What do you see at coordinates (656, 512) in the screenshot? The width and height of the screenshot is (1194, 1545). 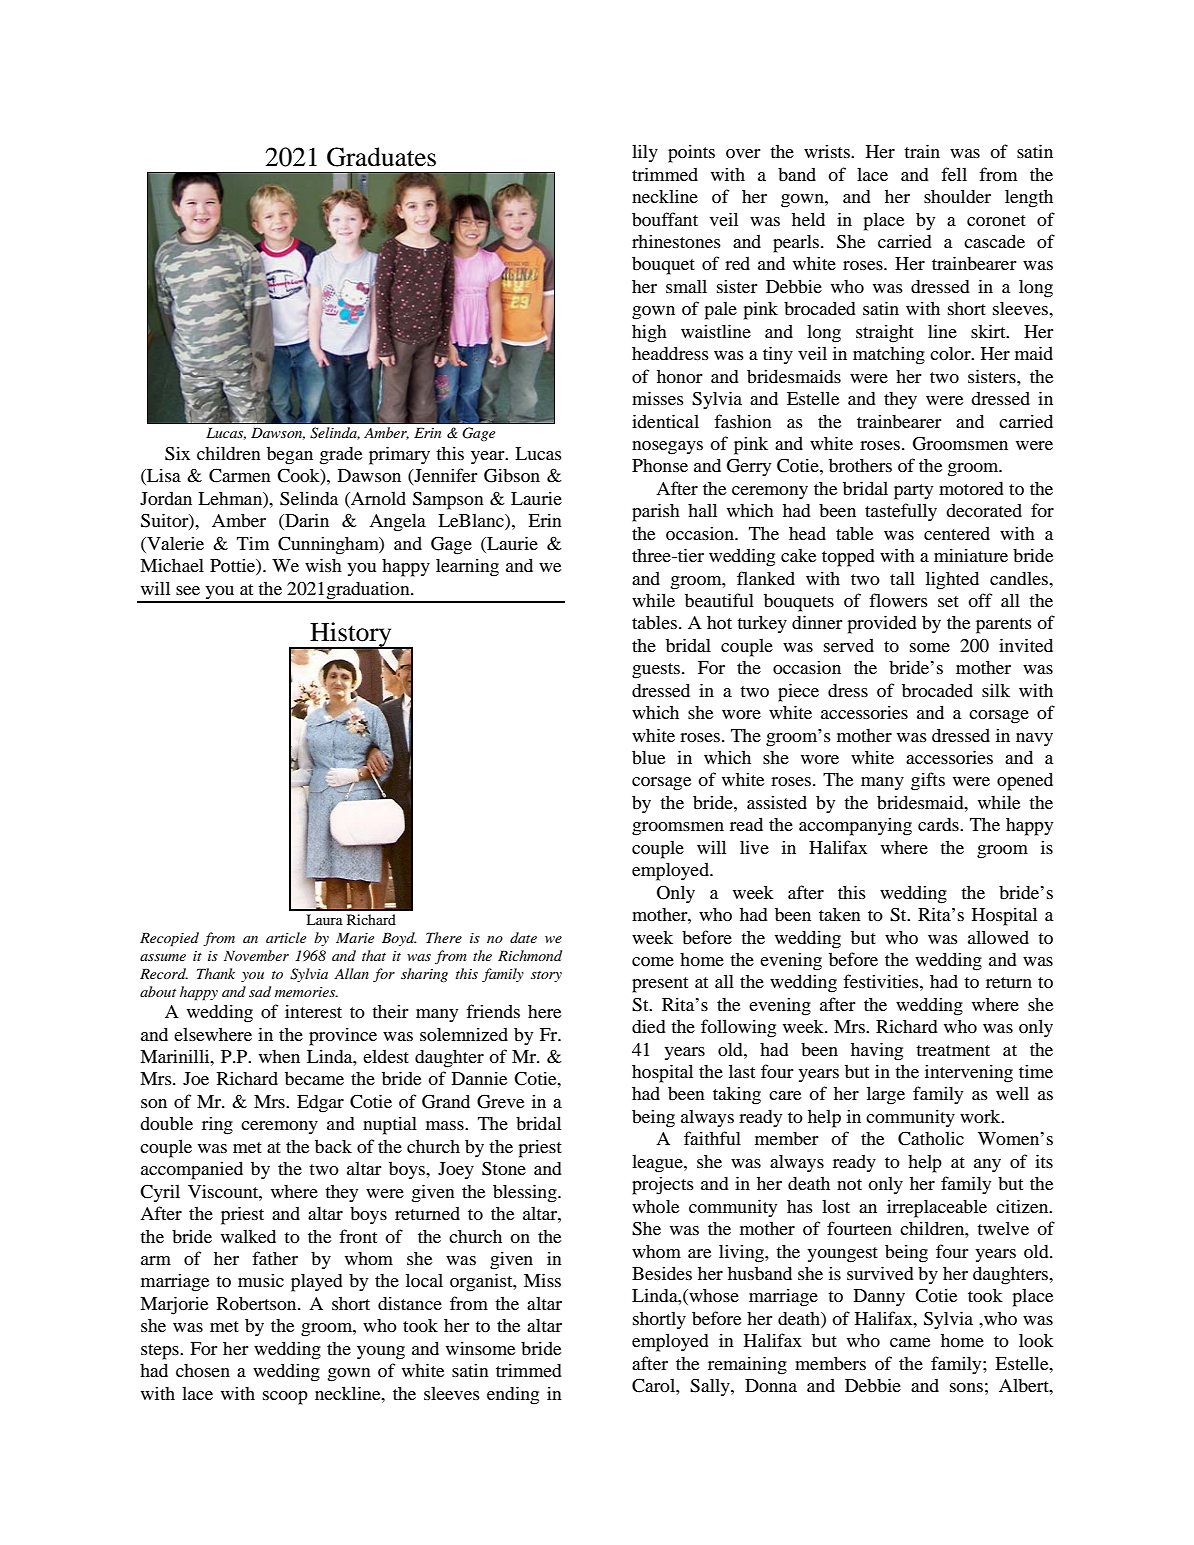 I see `parish` at bounding box center [656, 512].
